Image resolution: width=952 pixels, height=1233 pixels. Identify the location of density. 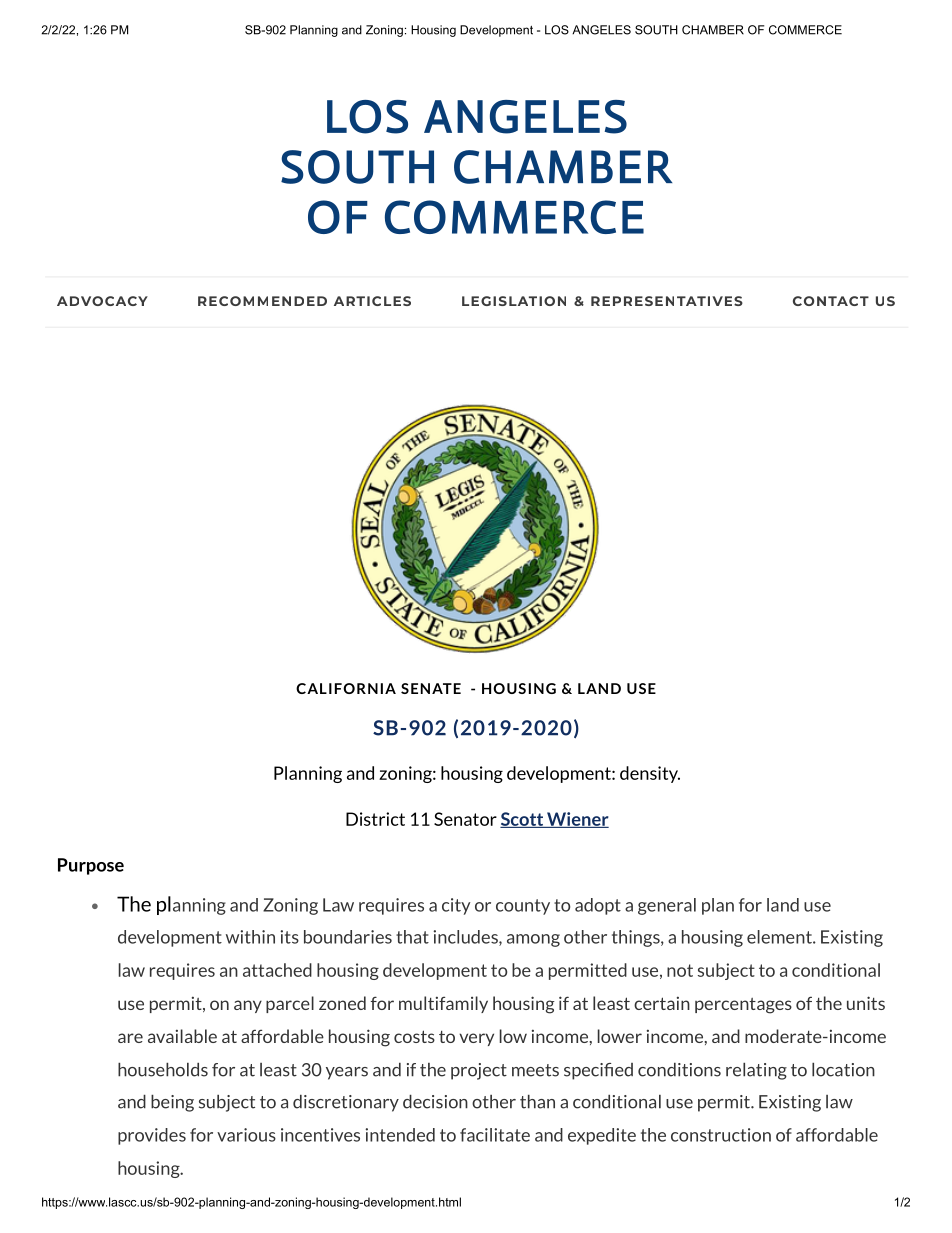
(650, 774).
